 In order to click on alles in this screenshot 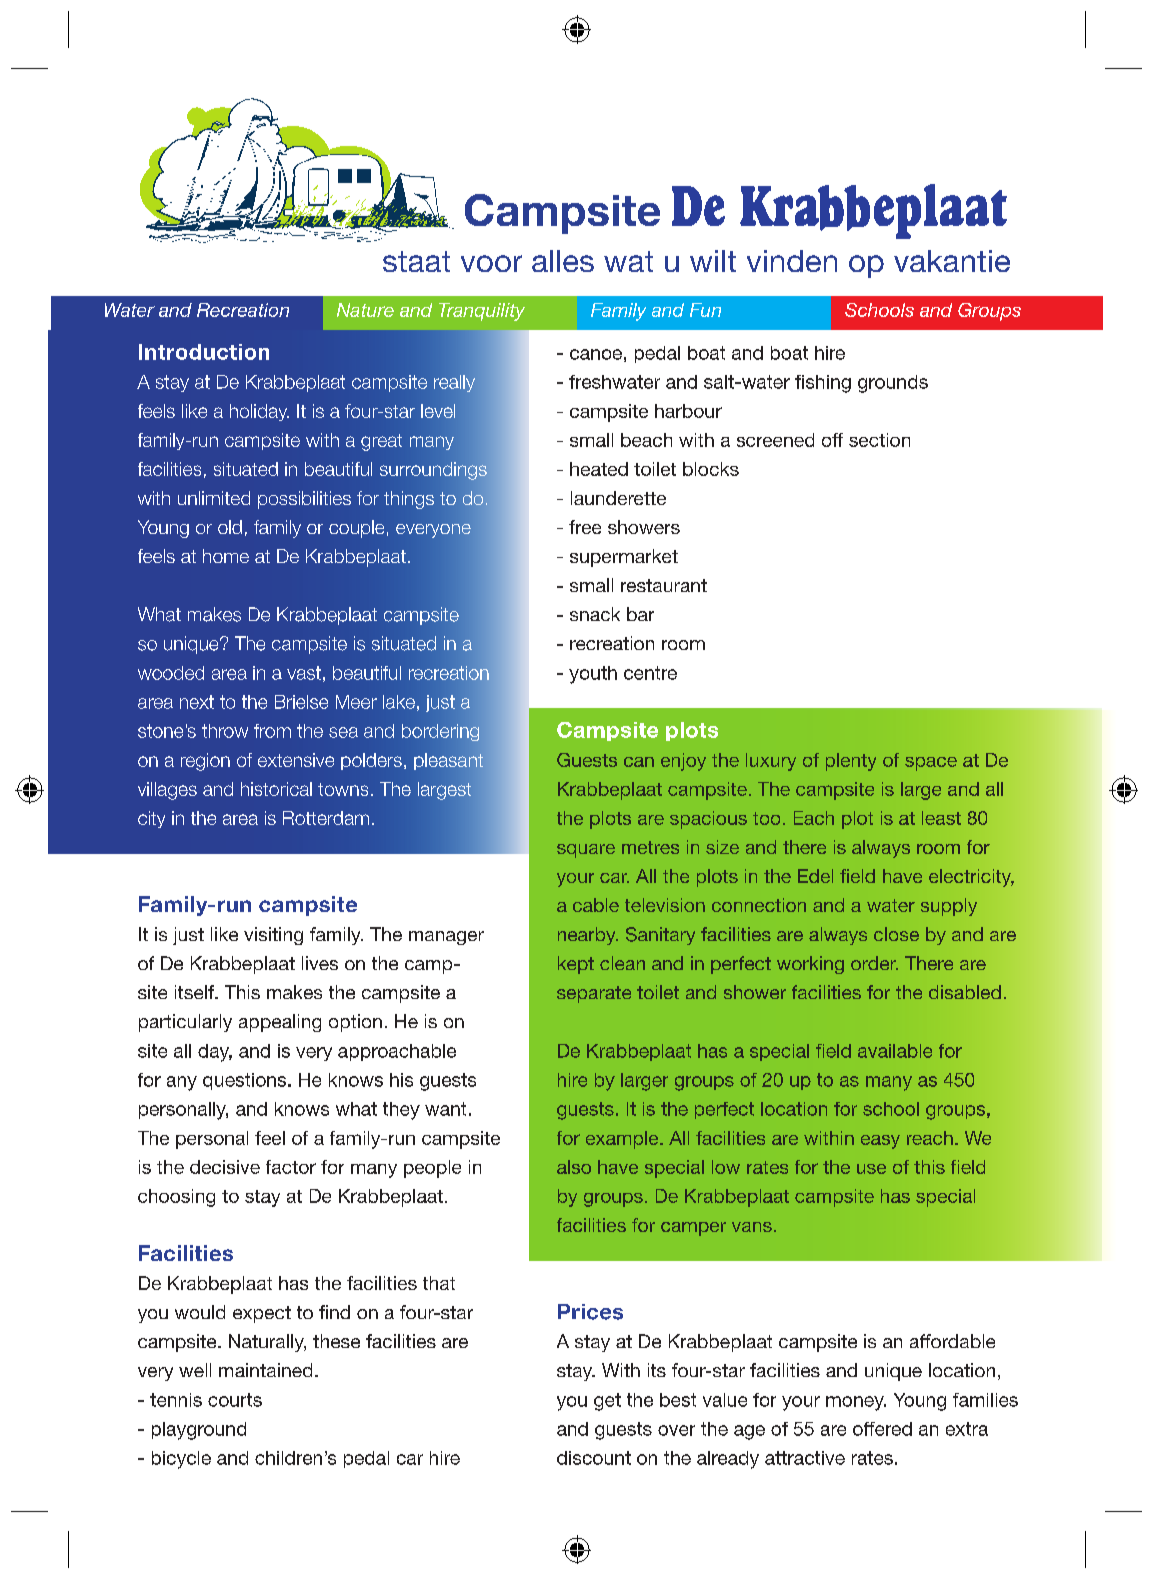, I will do `click(563, 261)`.
